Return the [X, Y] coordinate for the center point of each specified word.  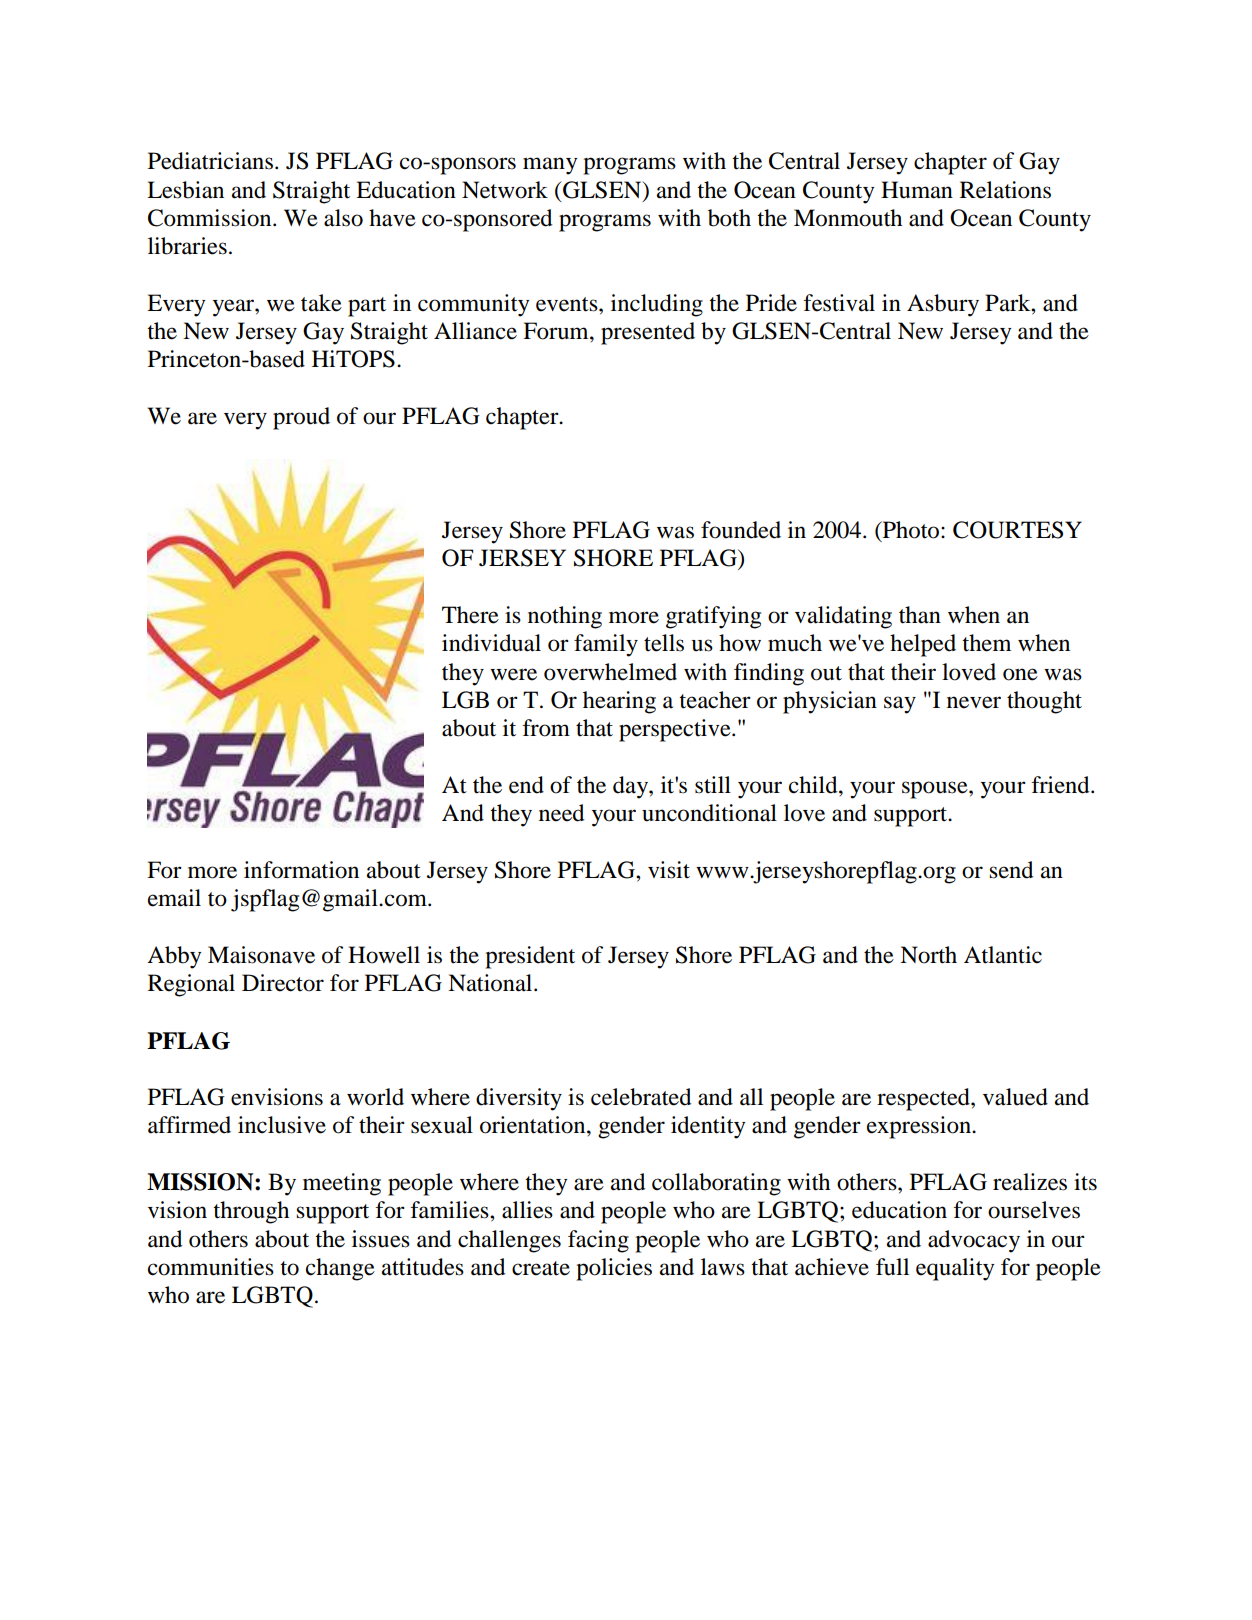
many [550, 166]
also [343, 218]
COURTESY [1017, 530]
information [301, 870]
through [251, 1212]
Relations [1005, 190]
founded [741, 530]
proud [301, 418]
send [1011, 870]
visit [669, 870]
